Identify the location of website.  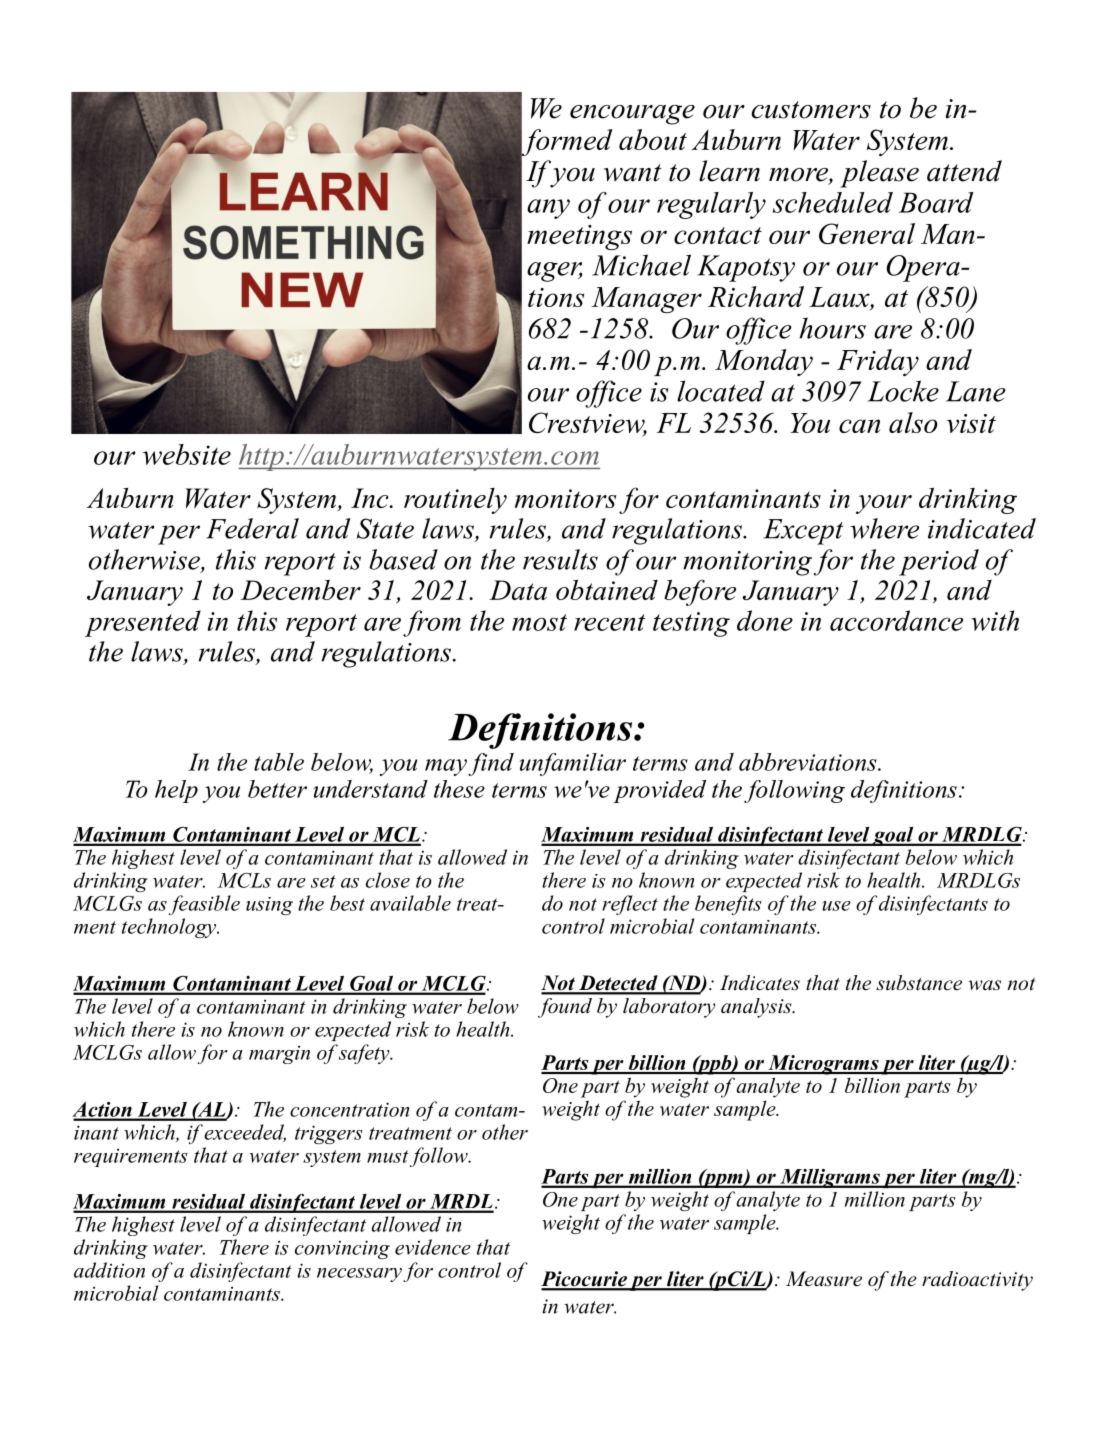
(187, 454).
